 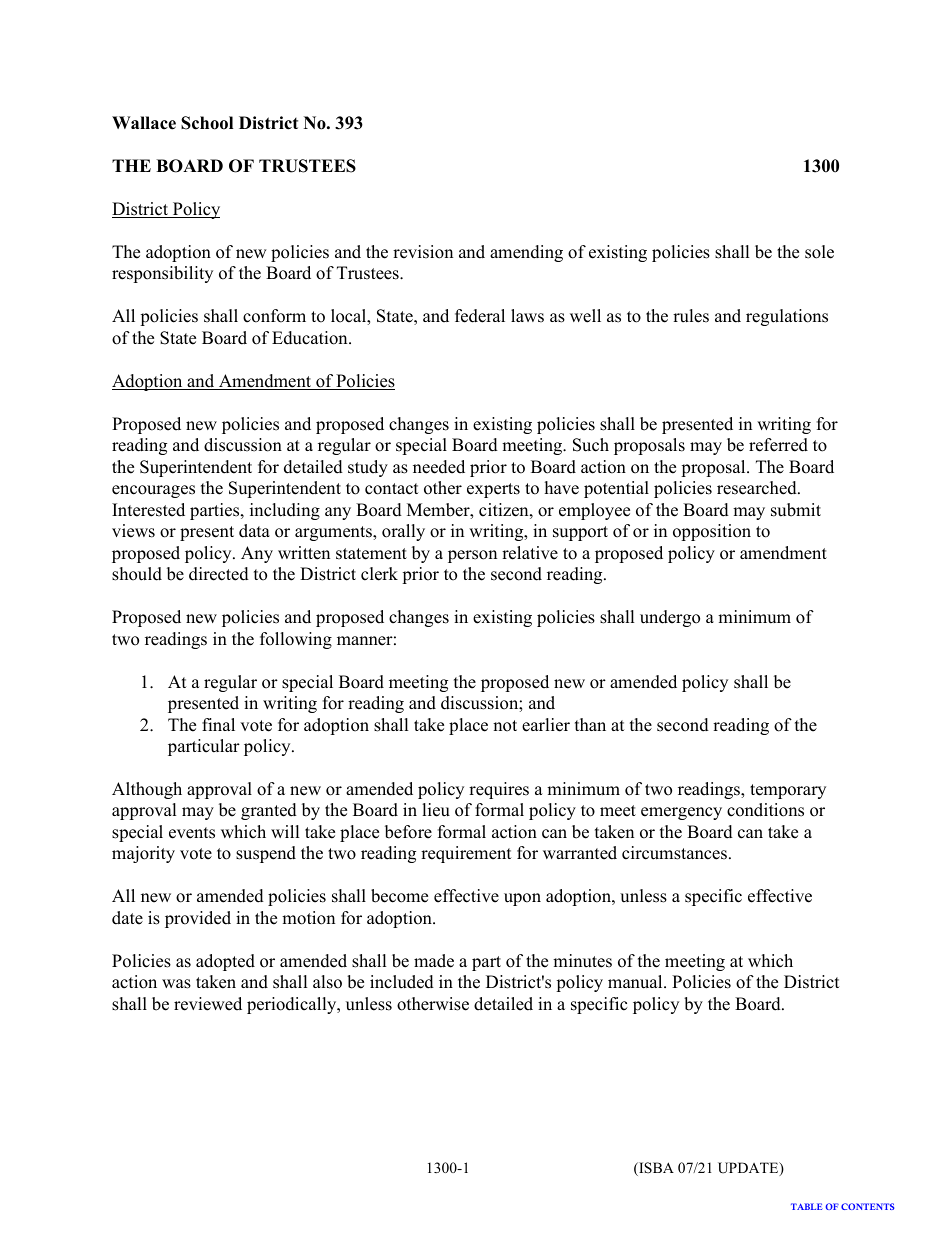 What do you see at coordinates (423, 252) in the image?
I see `revision` at bounding box center [423, 252].
